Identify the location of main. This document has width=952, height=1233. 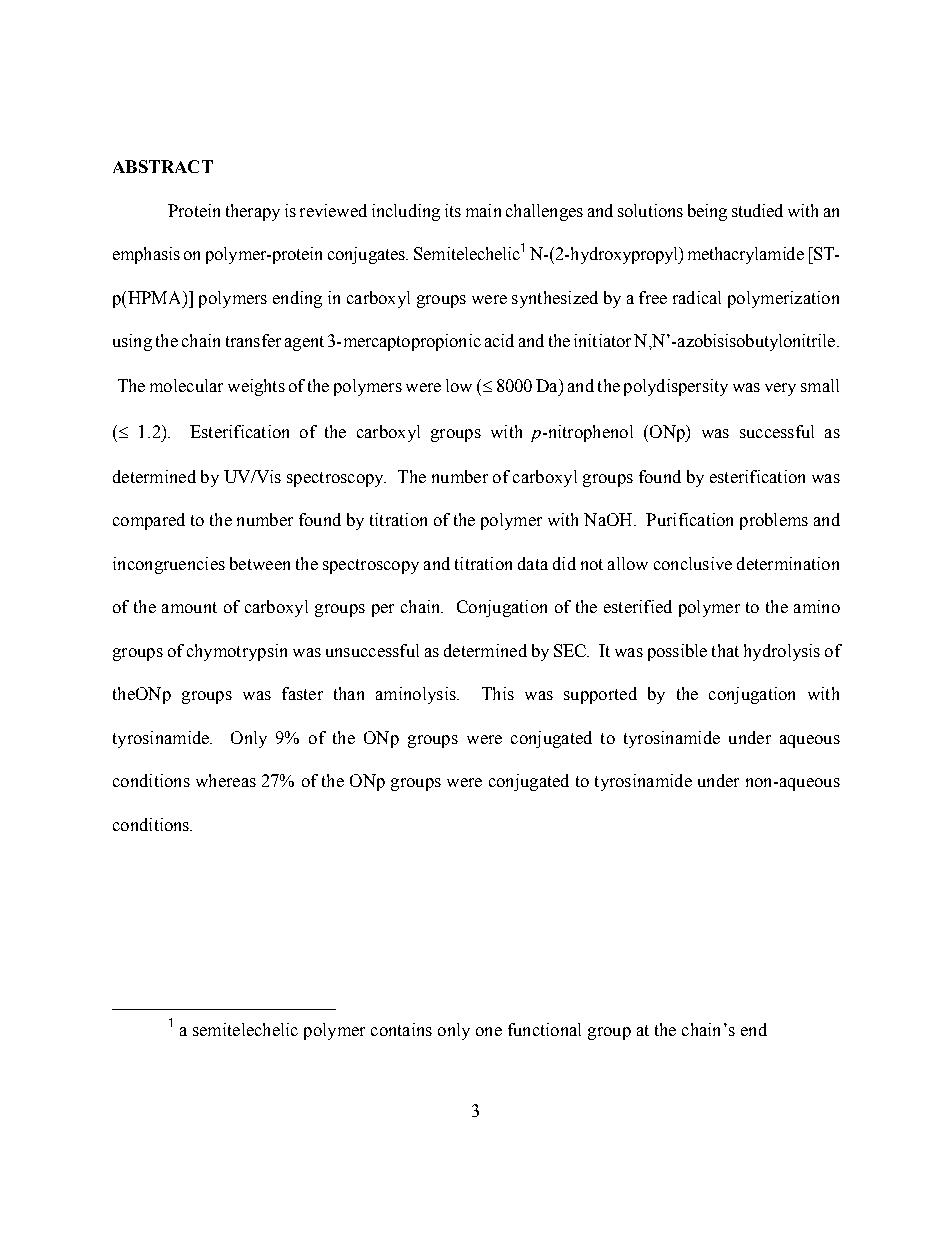
(483, 210).
